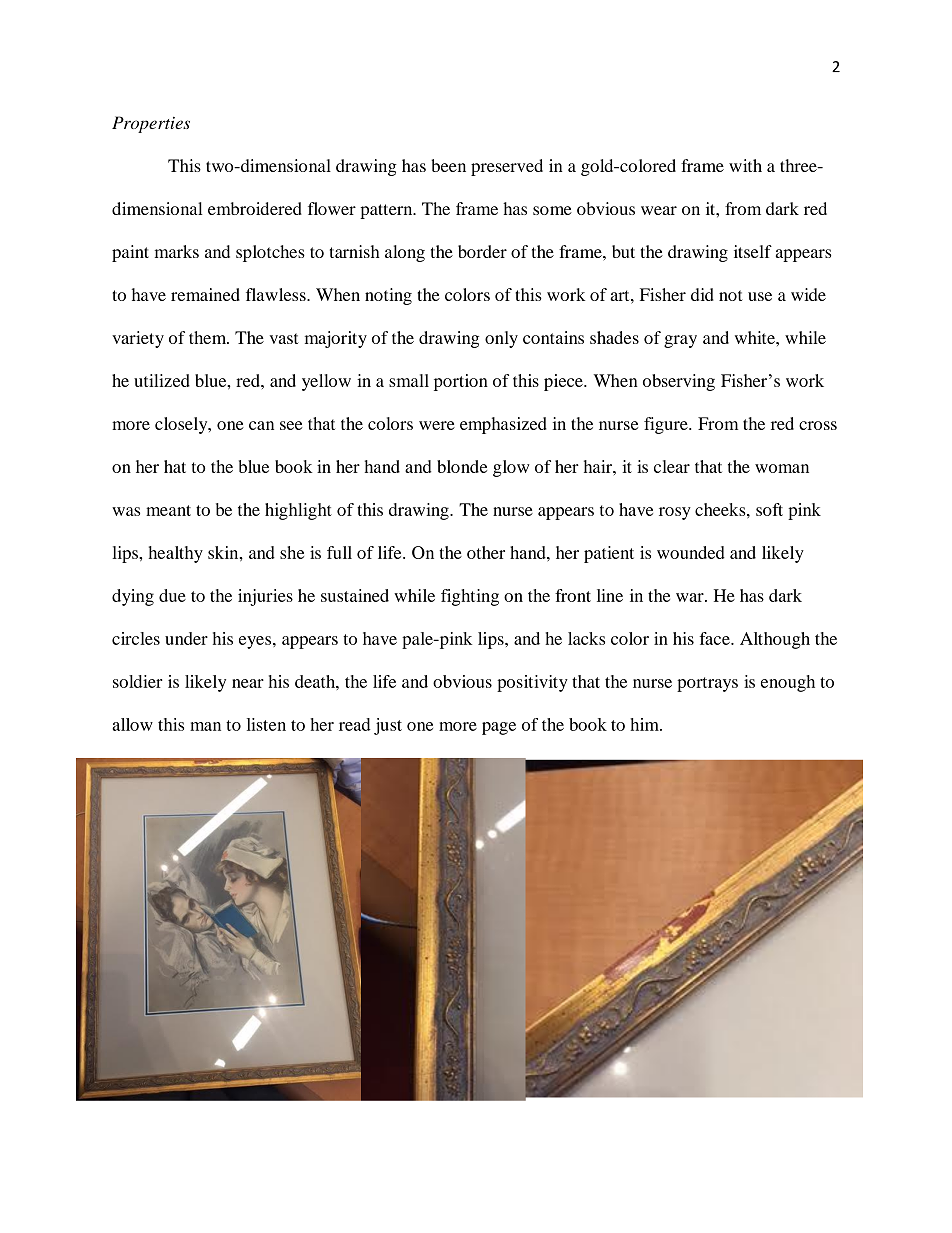 This screenshot has width=952, height=1233. Describe the element at coordinates (503, 425) in the screenshot. I see `emphasized` at that location.
